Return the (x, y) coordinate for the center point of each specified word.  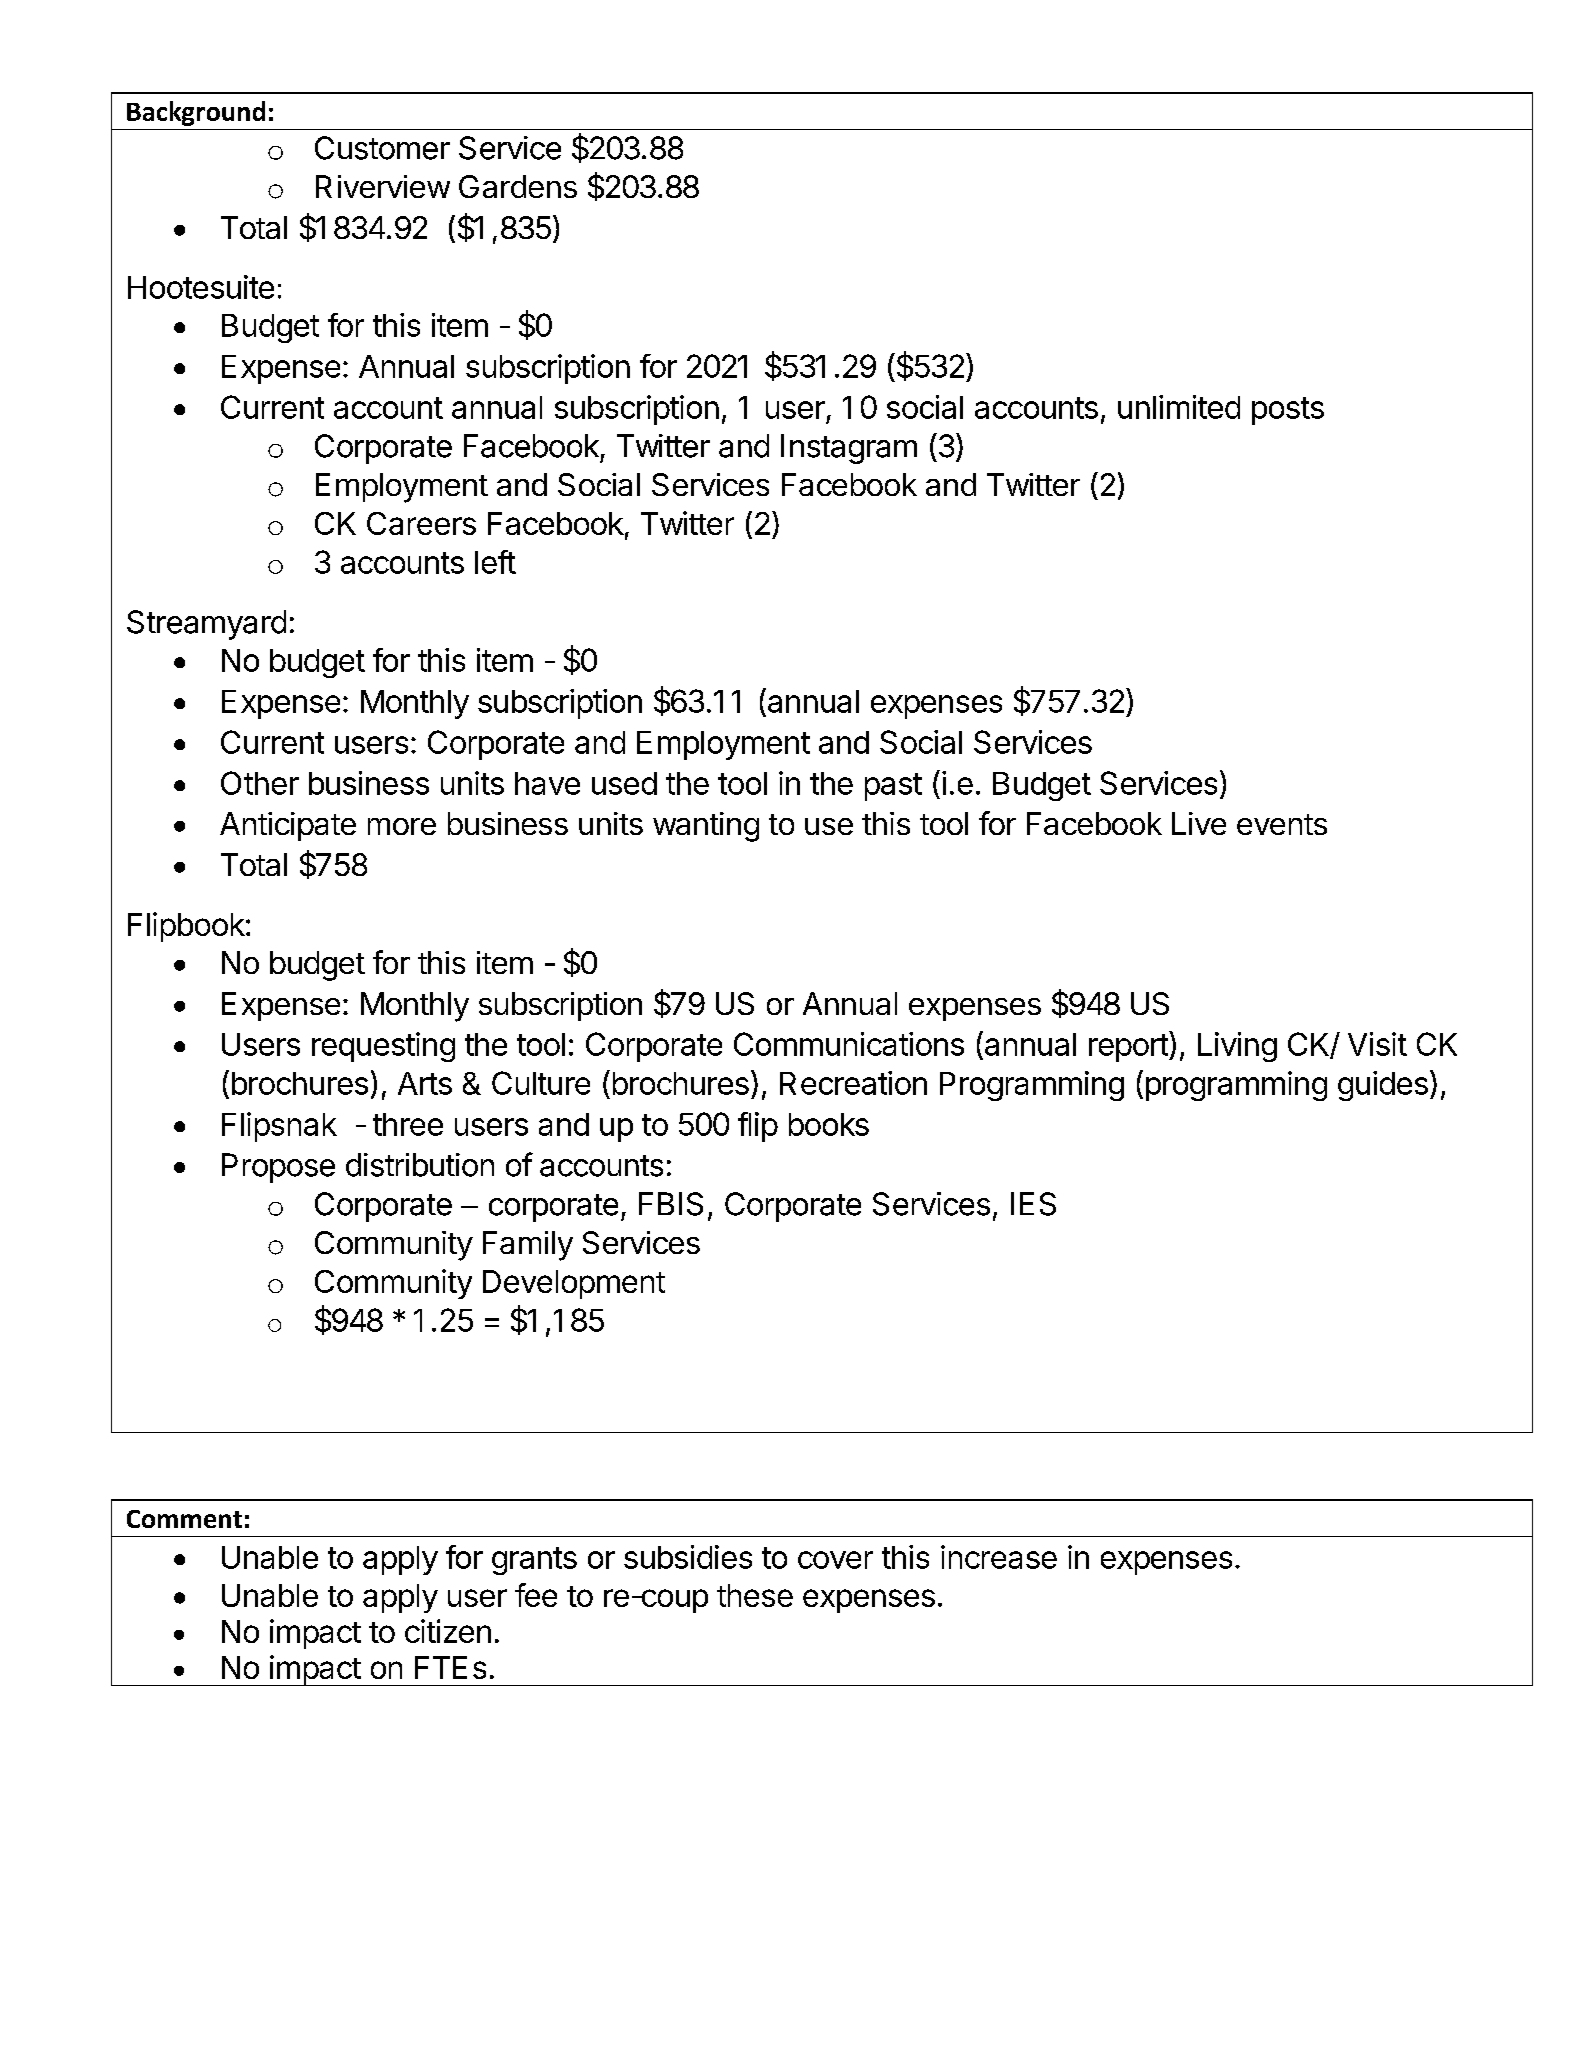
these (755, 1595)
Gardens (518, 186)
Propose (278, 1168)
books (829, 1124)
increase (999, 1557)
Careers (421, 523)
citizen (448, 1631)
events (1282, 824)
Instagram (849, 449)
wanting (706, 827)
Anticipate (288, 826)
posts (1288, 411)
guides (1383, 1086)
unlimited (1179, 407)
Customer (382, 148)
